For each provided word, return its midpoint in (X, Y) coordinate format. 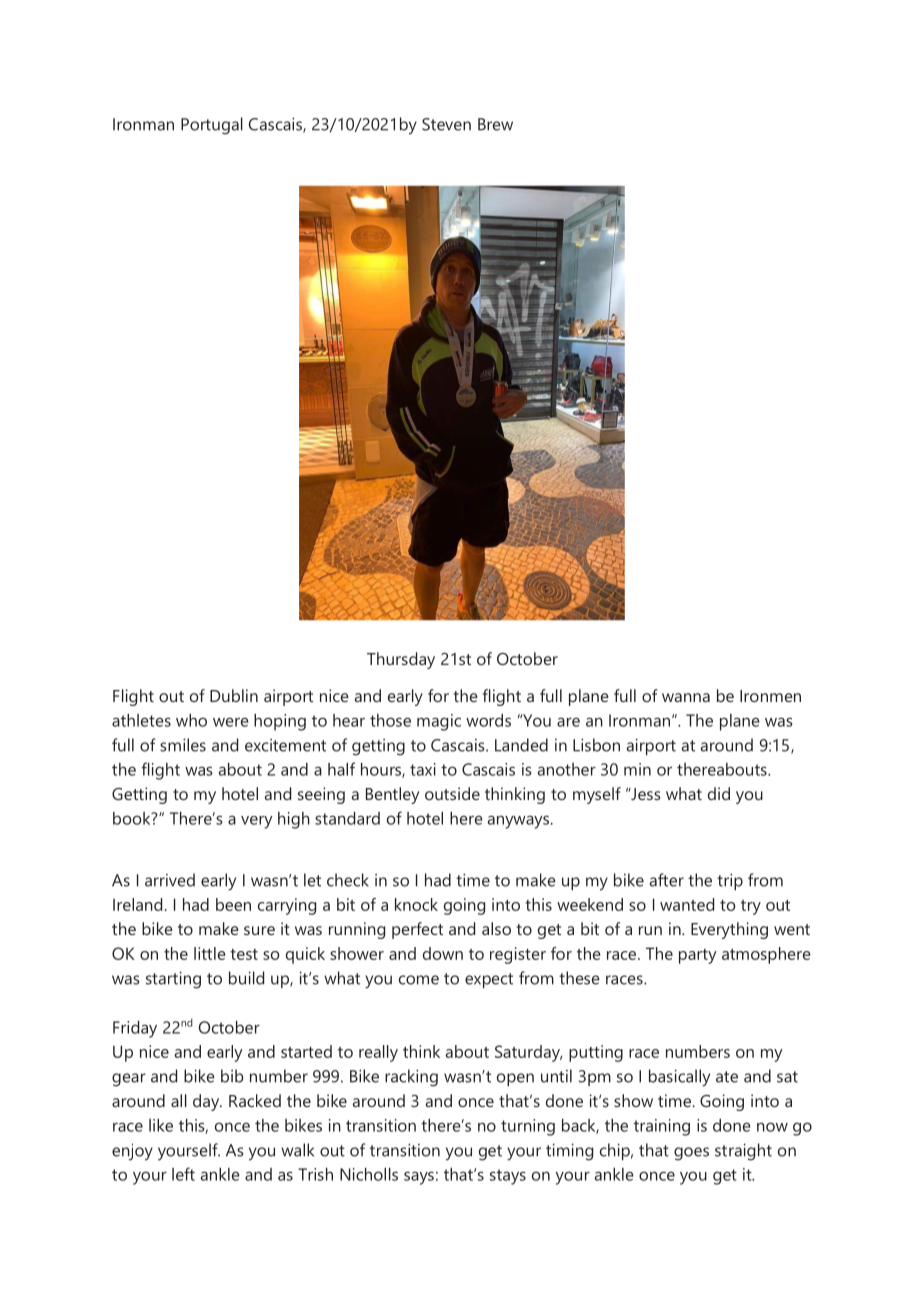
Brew (495, 124)
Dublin (234, 695)
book (133, 818)
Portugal (212, 126)
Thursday (401, 660)
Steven (446, 124)
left (183, 1174)
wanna (686, 697)
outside (452, 793)
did (719, 793)
